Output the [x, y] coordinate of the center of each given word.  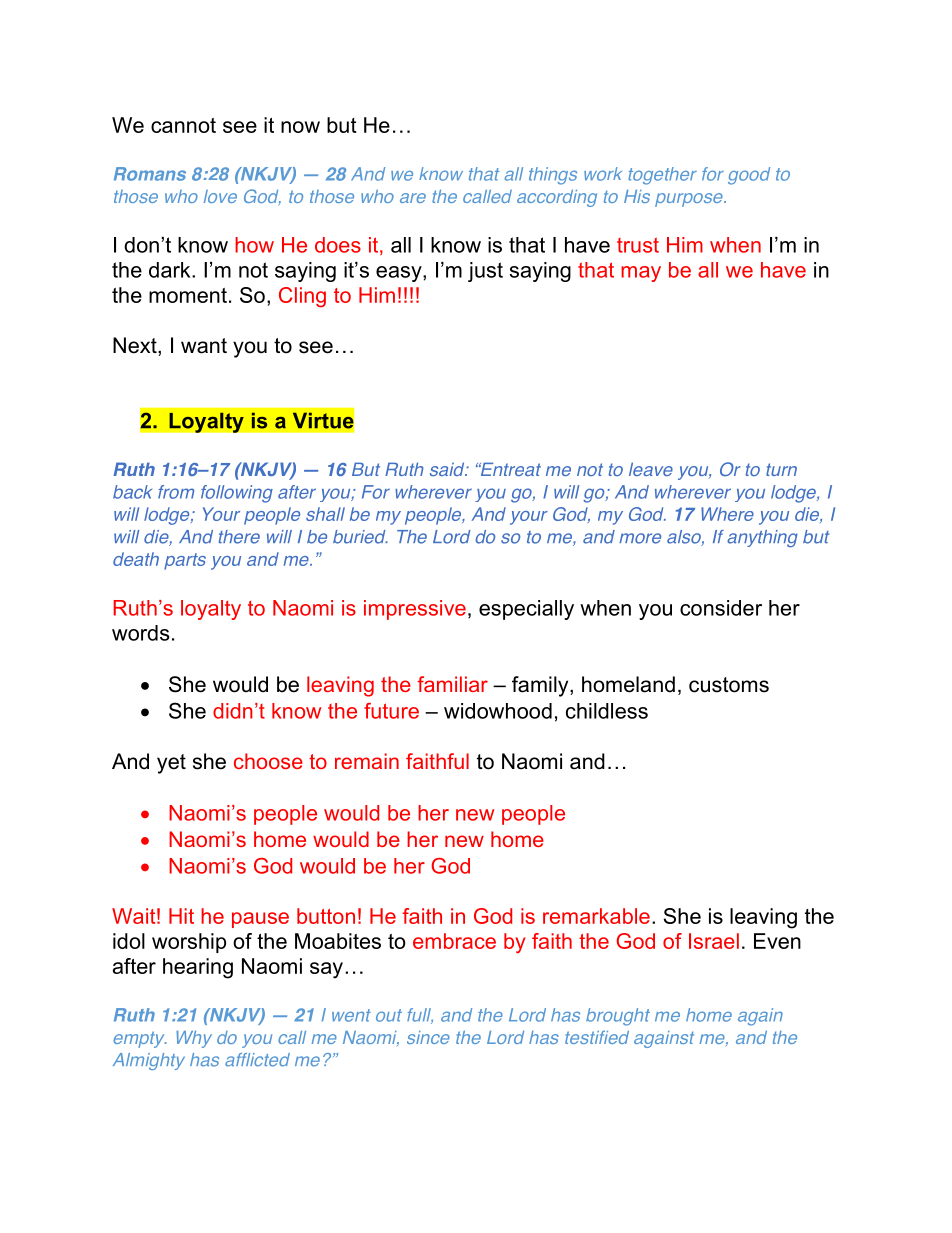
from [176, 492]
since [428, 1037]
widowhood [498, 711]
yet [171, 764]
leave [651, 469]
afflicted [257, 1060]
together [662, 176]
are [413, 198]
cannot [183, 125]
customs [729, 685]
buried [360, 537]
